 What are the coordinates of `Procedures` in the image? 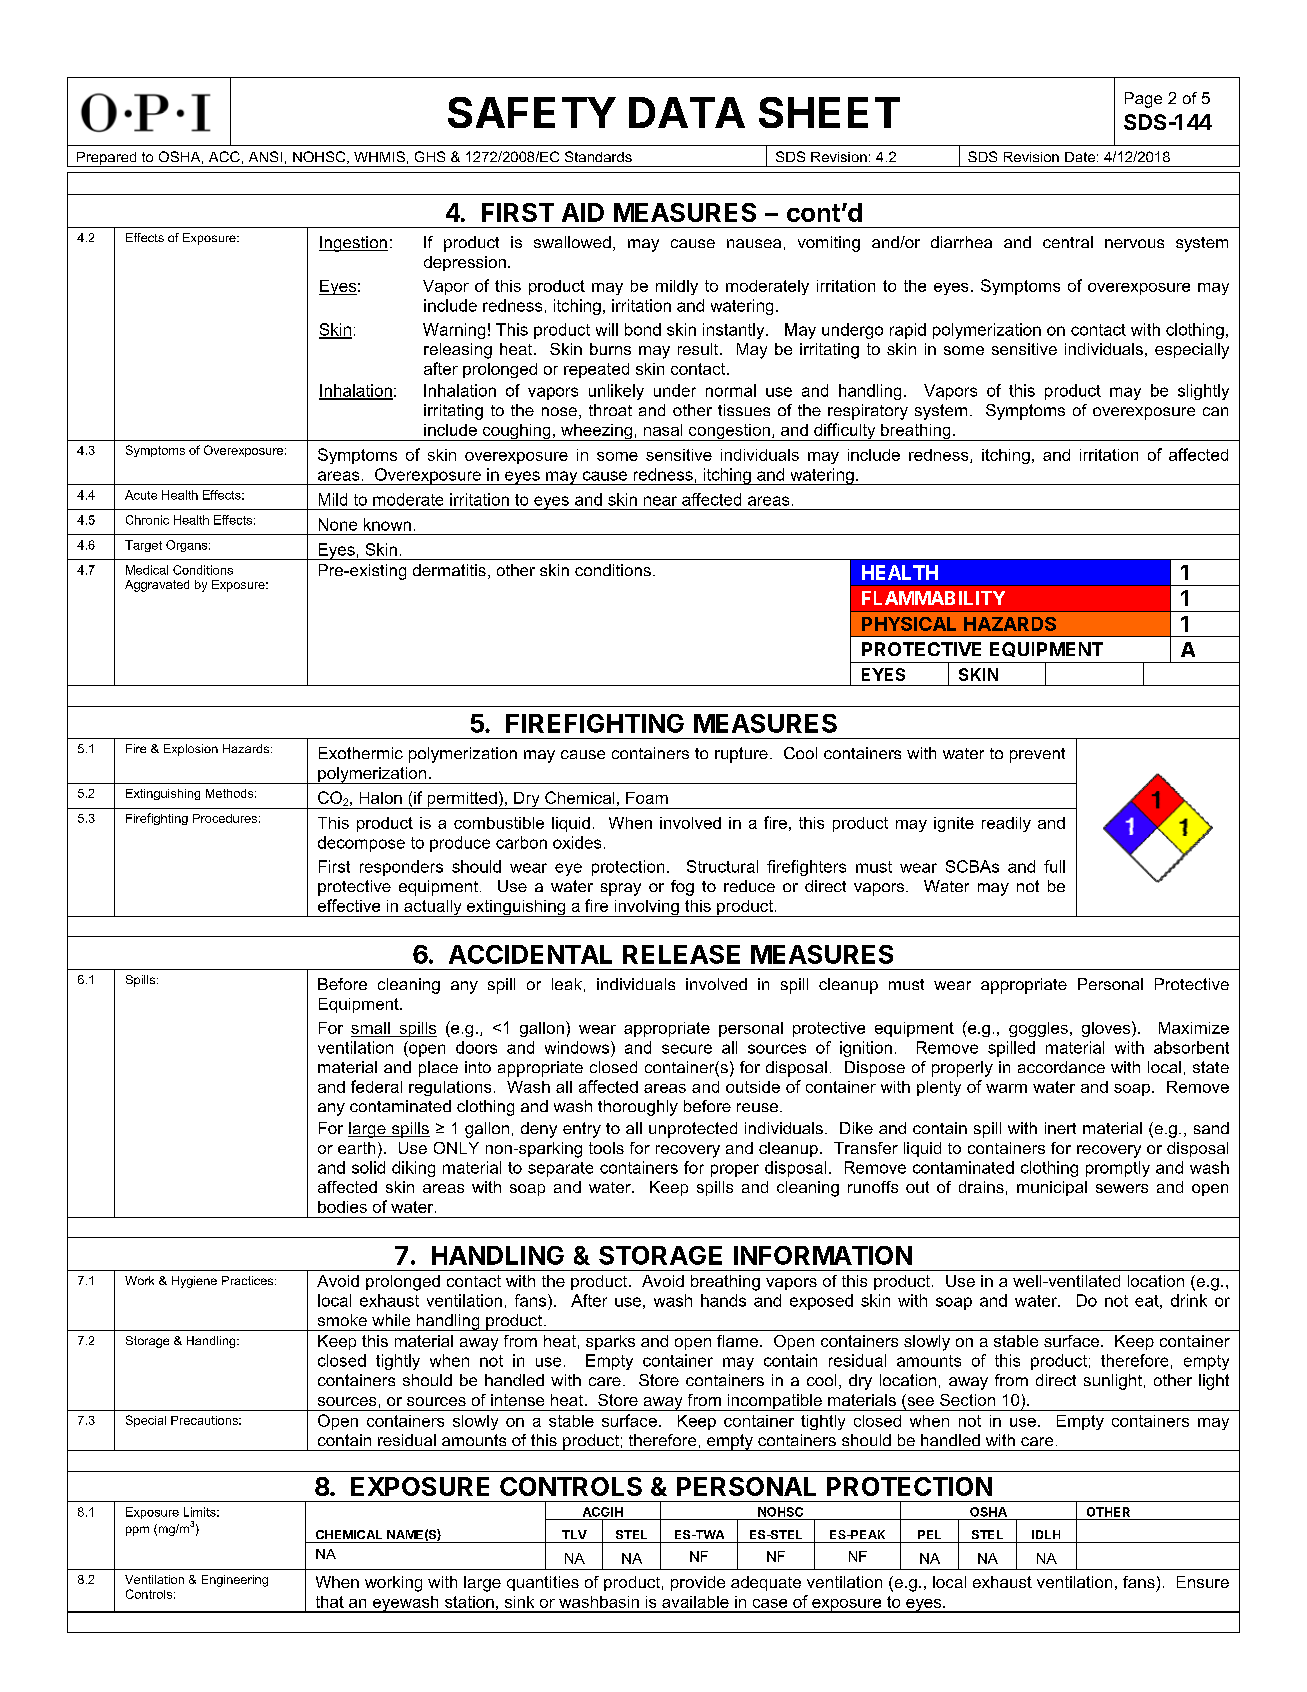 It's located at (225, 818).
